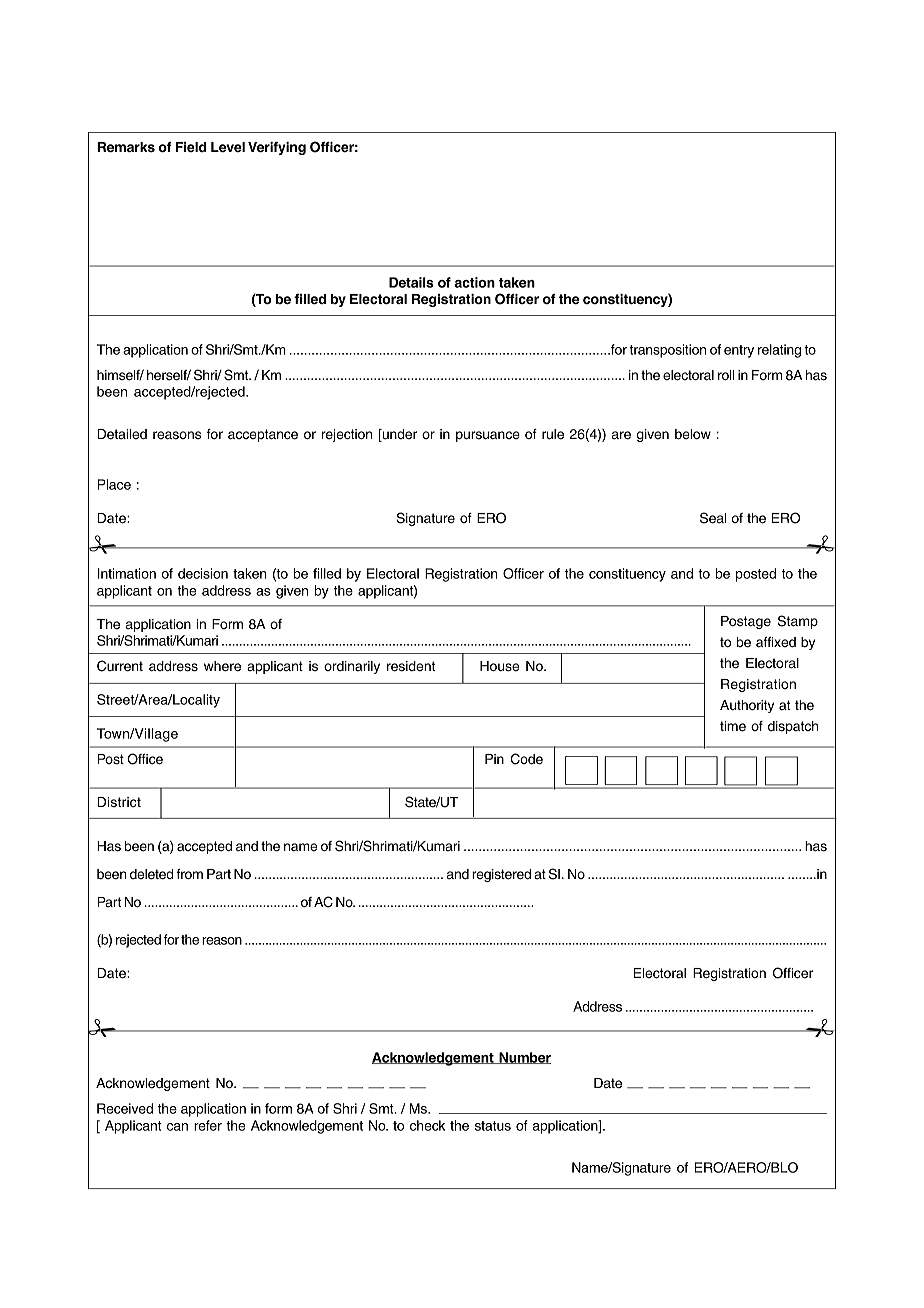  What do you see at coordinates (222, 666) in the document?
I see `where` at bounding box center [222, 666].
